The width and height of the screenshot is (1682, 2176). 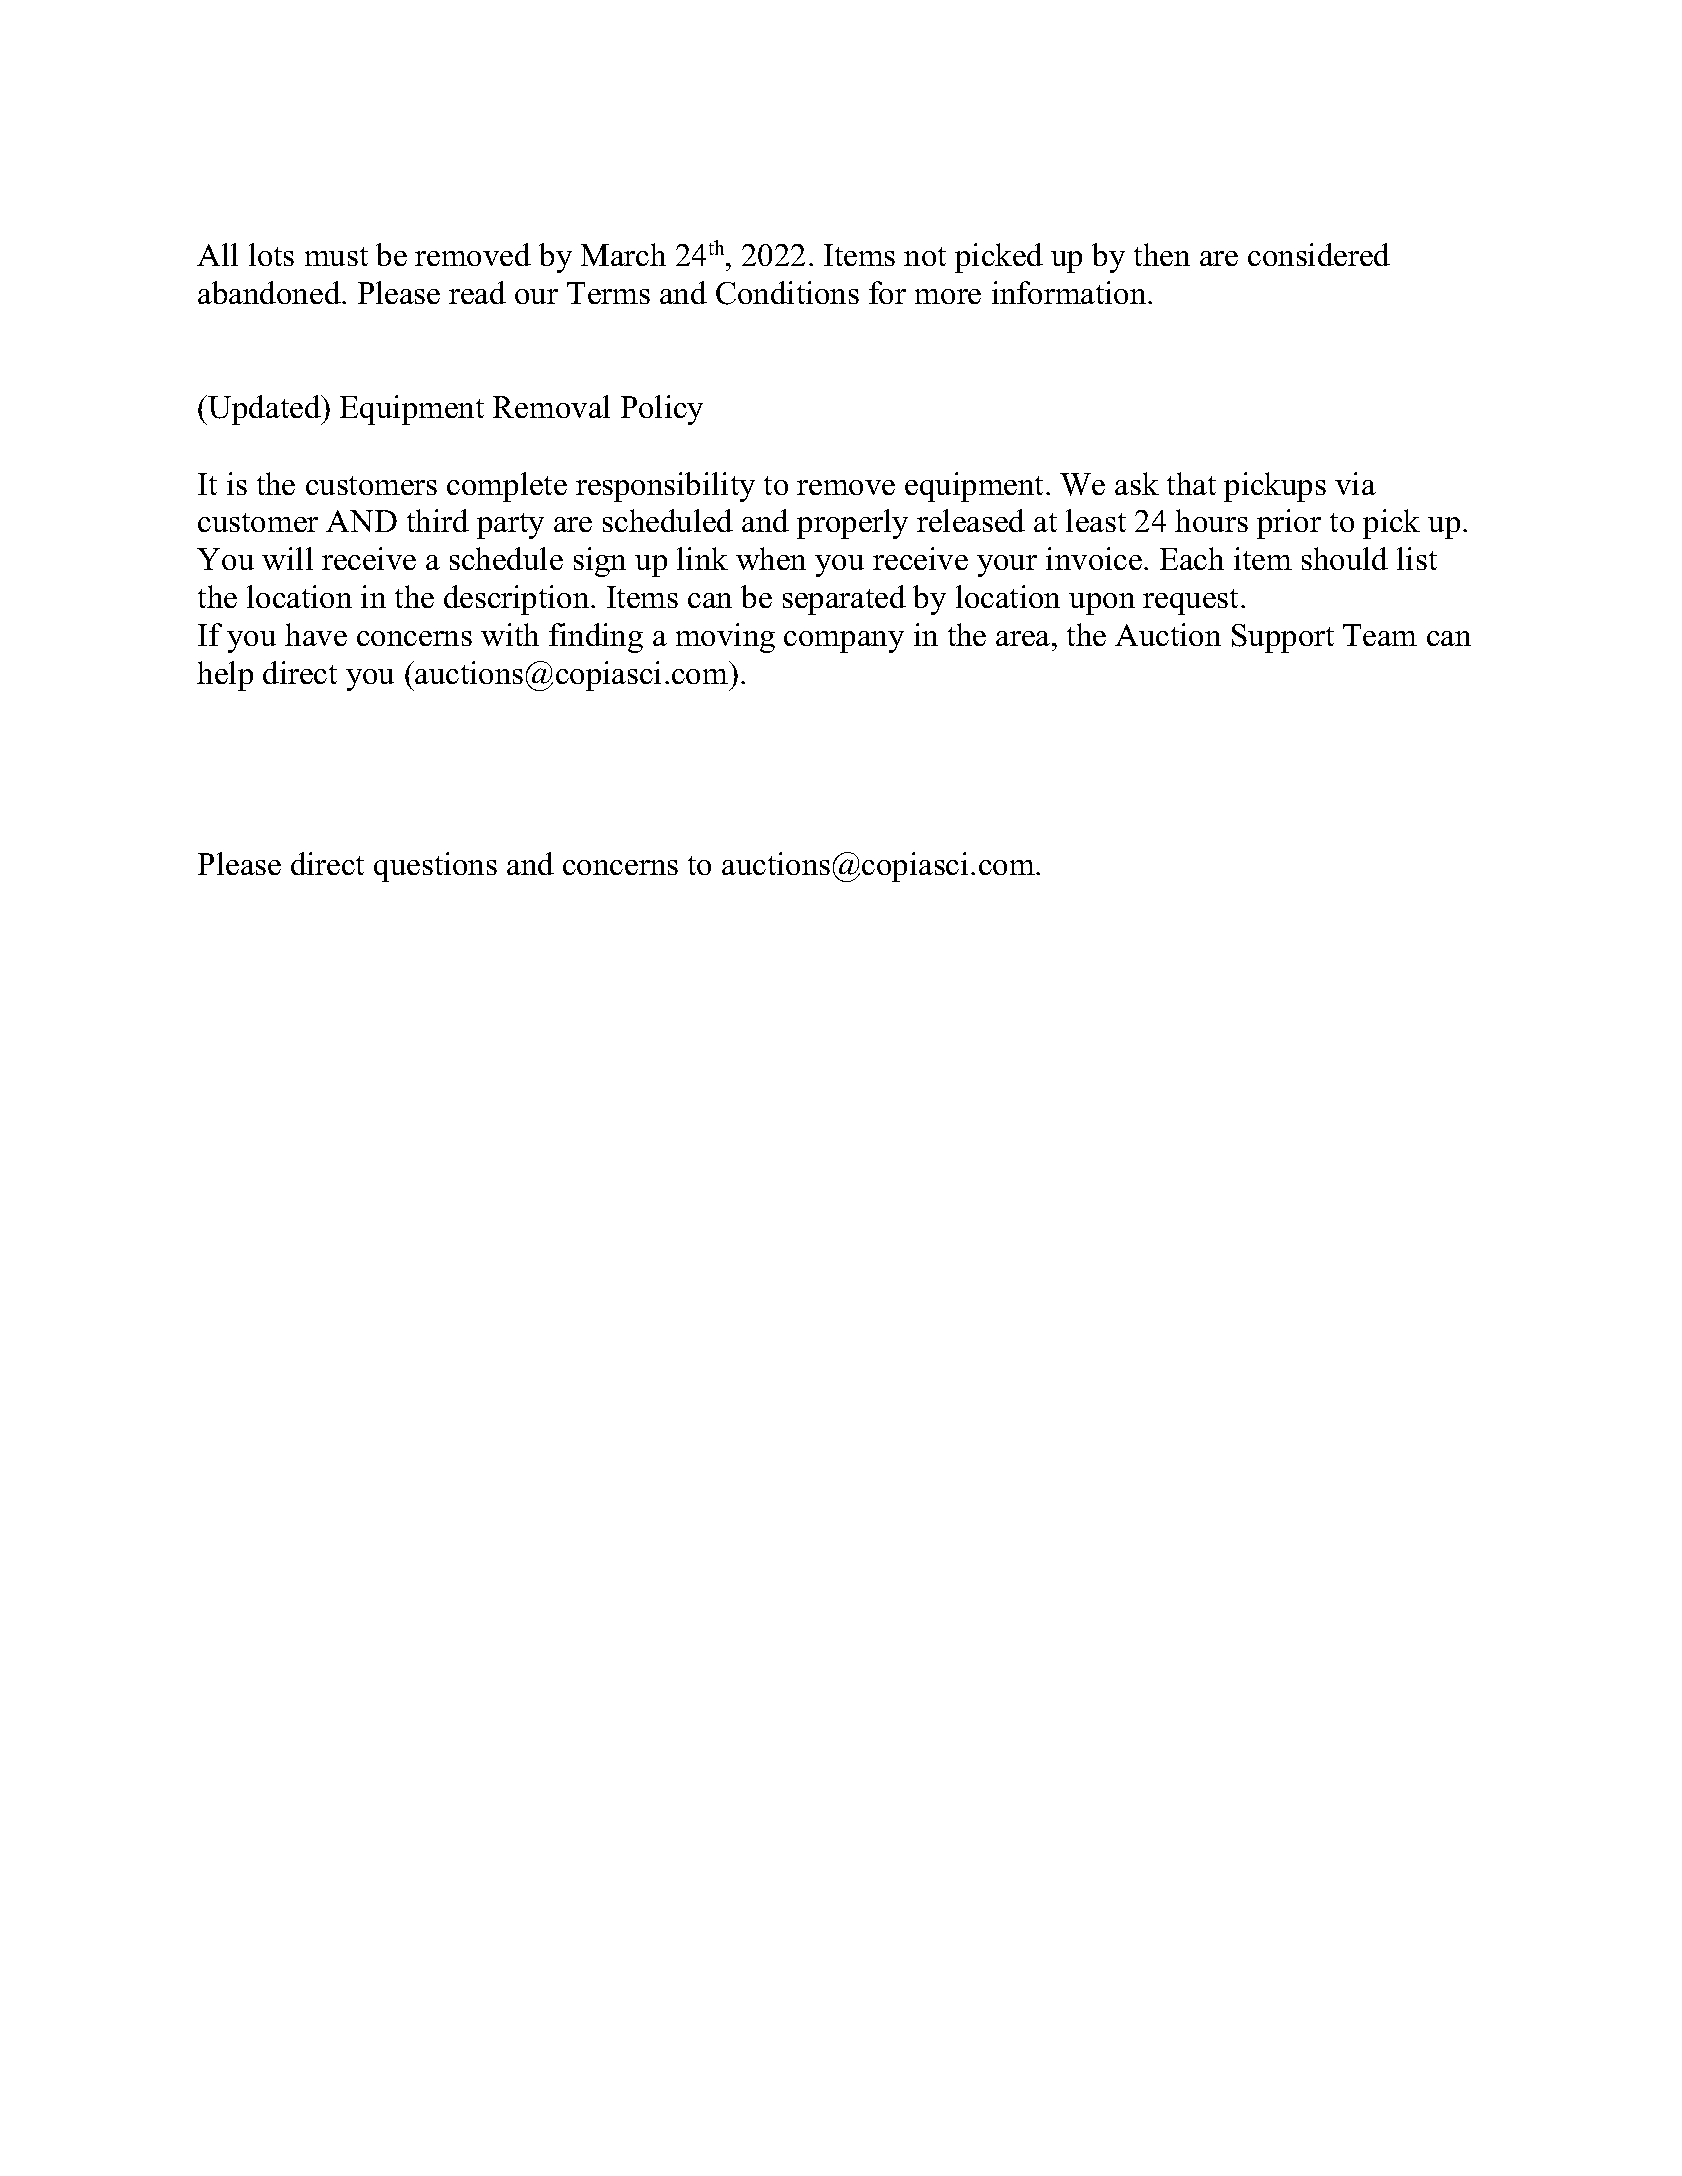 What do you see at coordinates (1345, 558) in the screenshot?
I see `should` at bounding box center [1345, 558].
